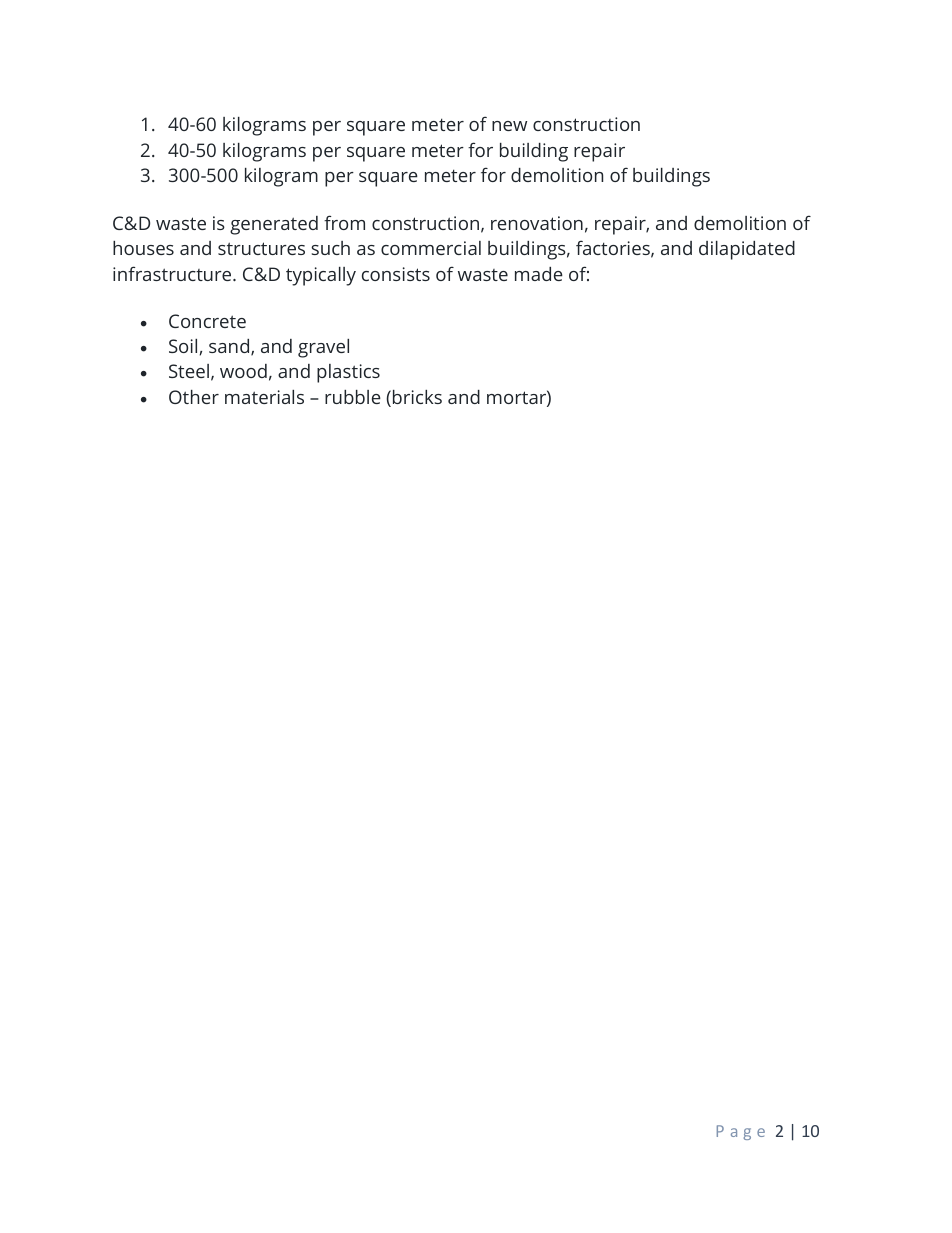  What do you see at coordinates (353, 397) in the screenshot?
I see `rubble` at bounding box center [353, 397].
